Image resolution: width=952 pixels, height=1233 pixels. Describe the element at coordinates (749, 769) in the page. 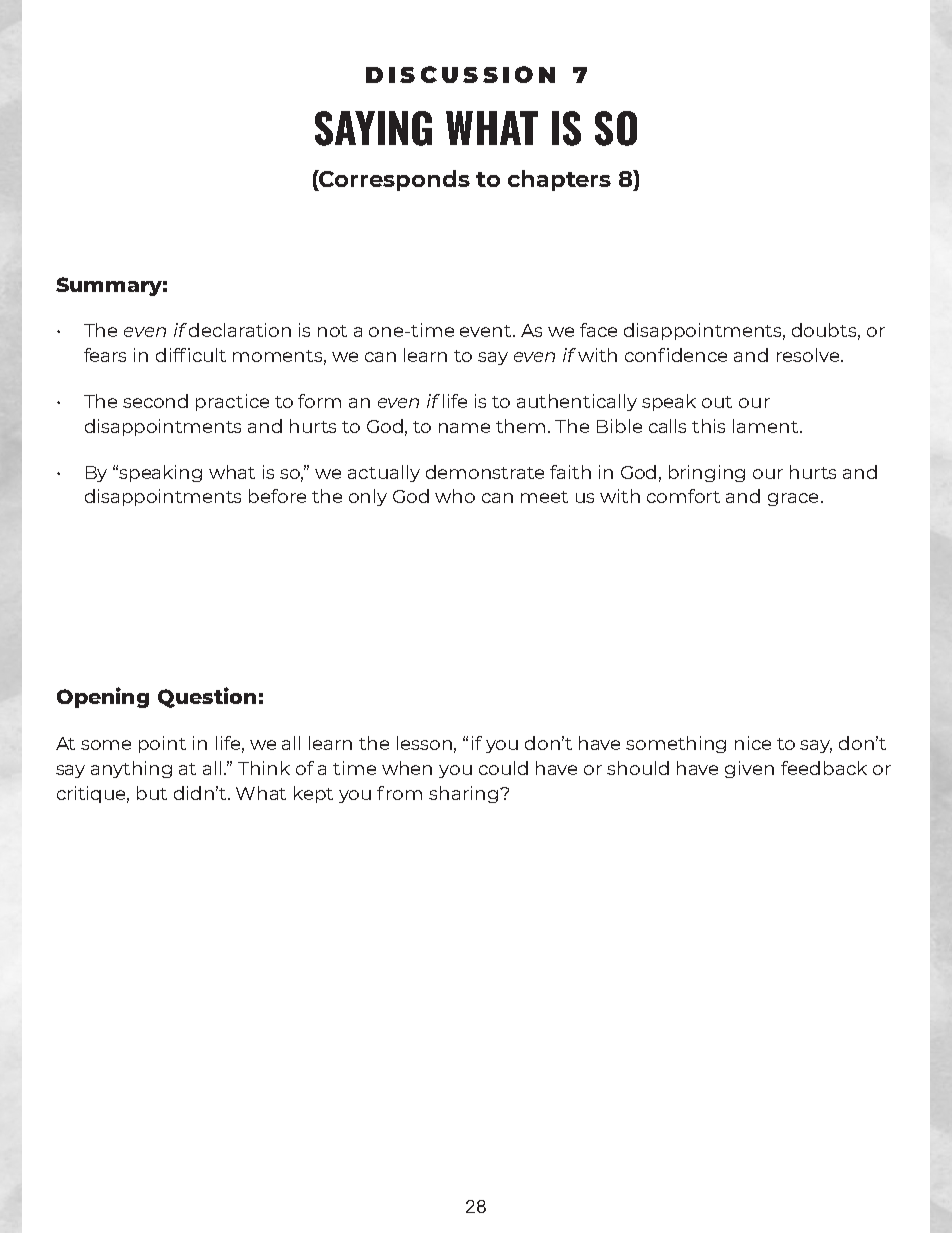

I see `given` at that location.
